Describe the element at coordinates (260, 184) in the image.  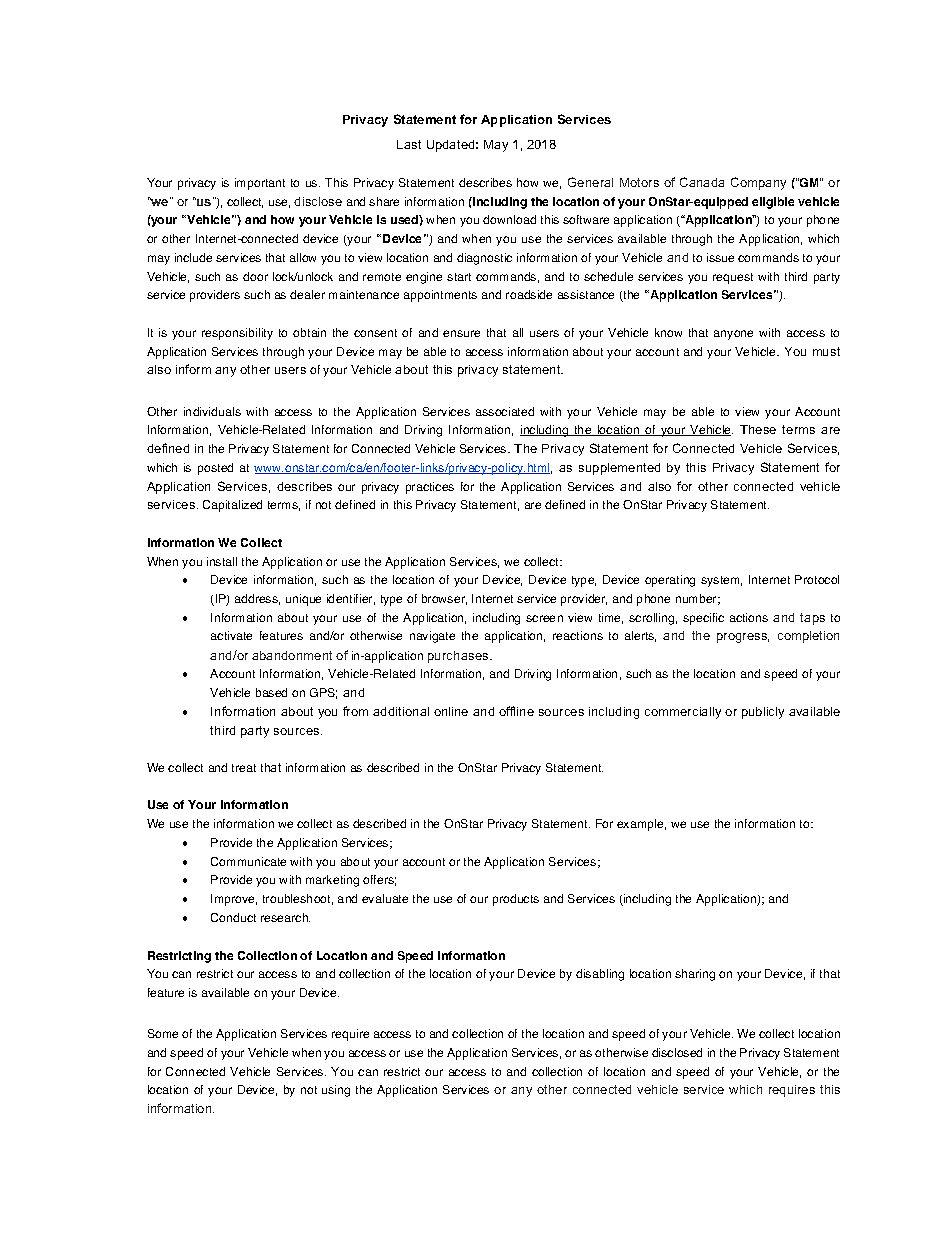
I see `important` at that location.
